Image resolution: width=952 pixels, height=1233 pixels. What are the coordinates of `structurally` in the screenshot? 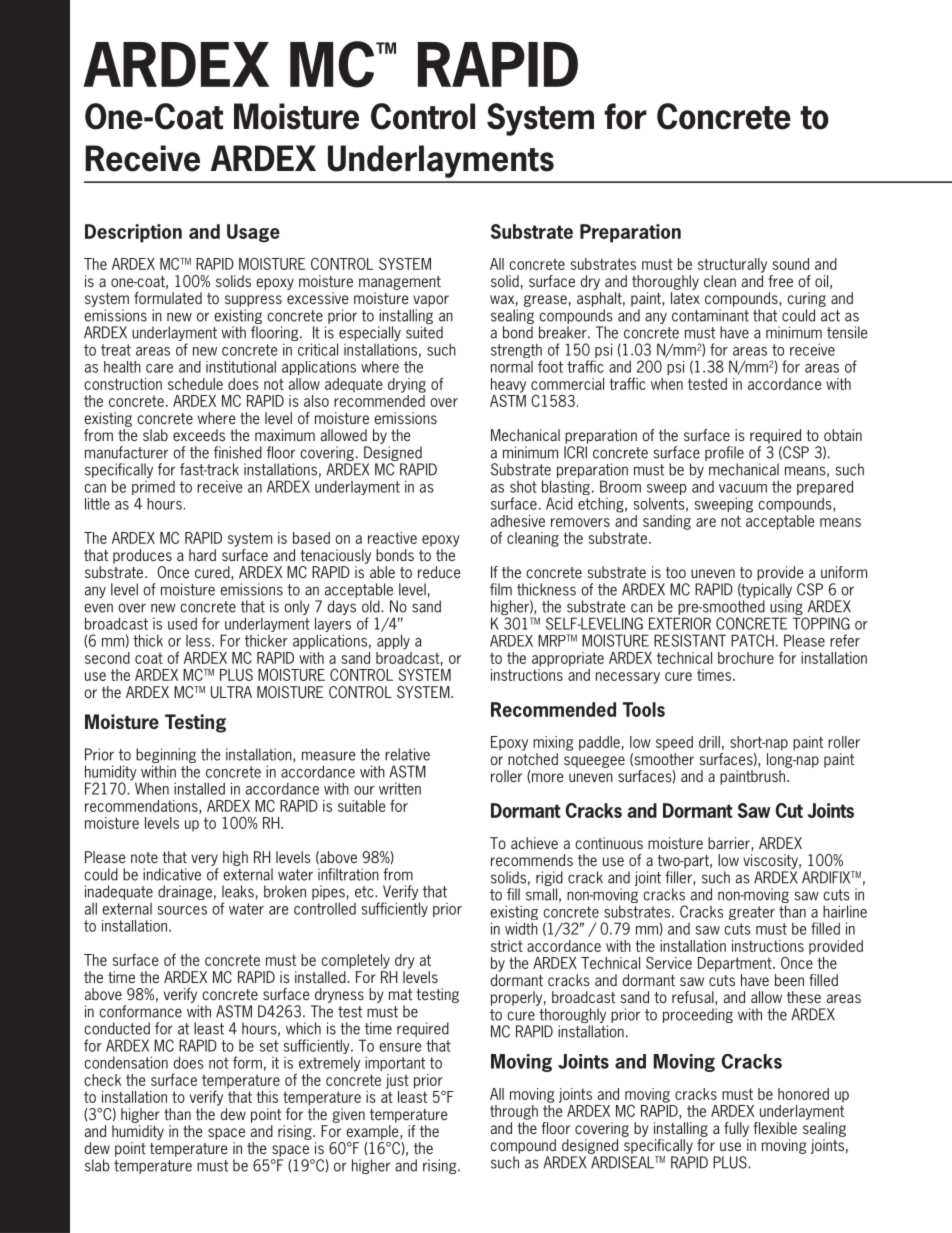 It's located at (732, 265).
